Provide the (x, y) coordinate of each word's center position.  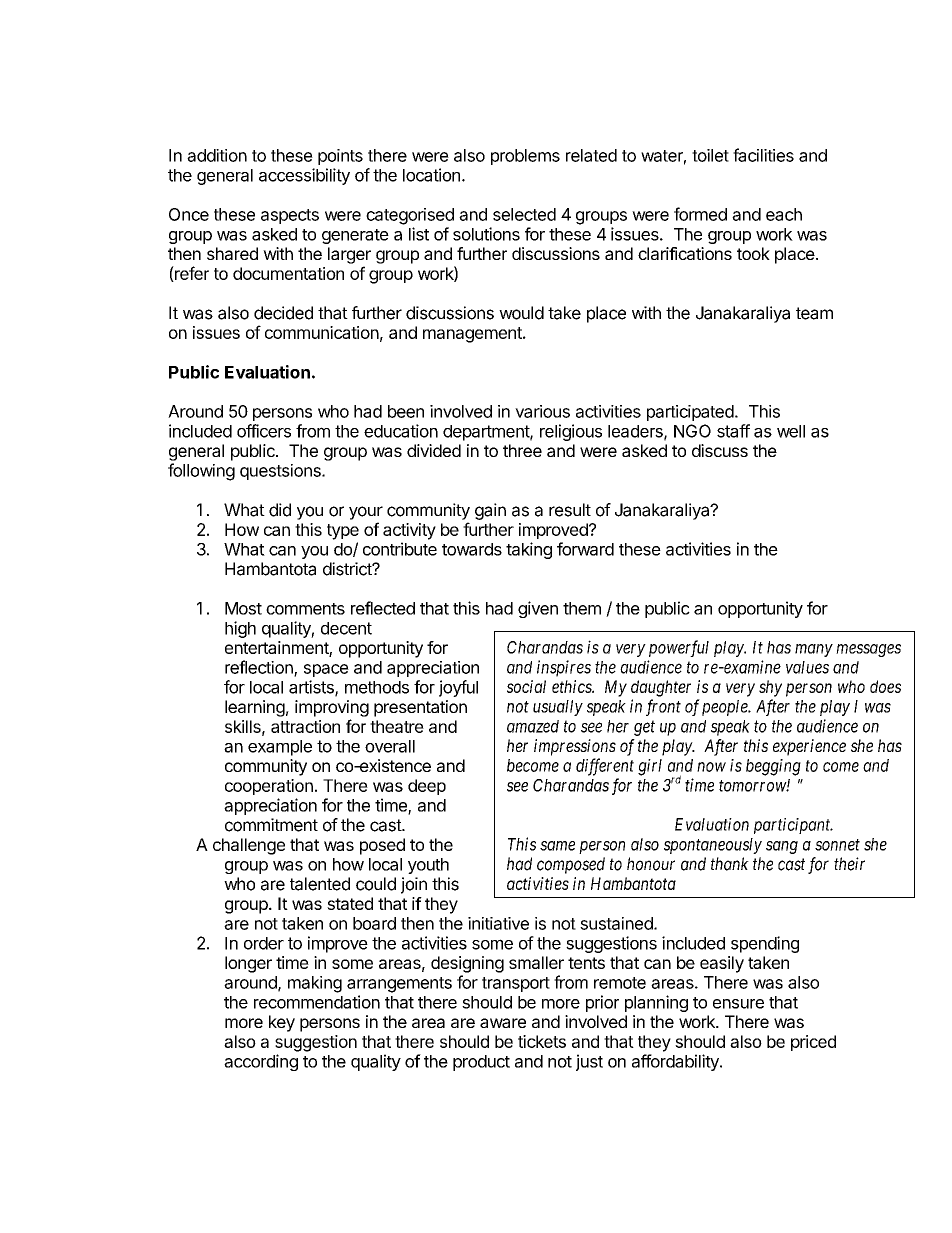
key (282, 1023)
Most (243, 608)
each (784, 214)
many (814, 650)
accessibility (304, 176)
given (538, 609)
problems (525, 157)
